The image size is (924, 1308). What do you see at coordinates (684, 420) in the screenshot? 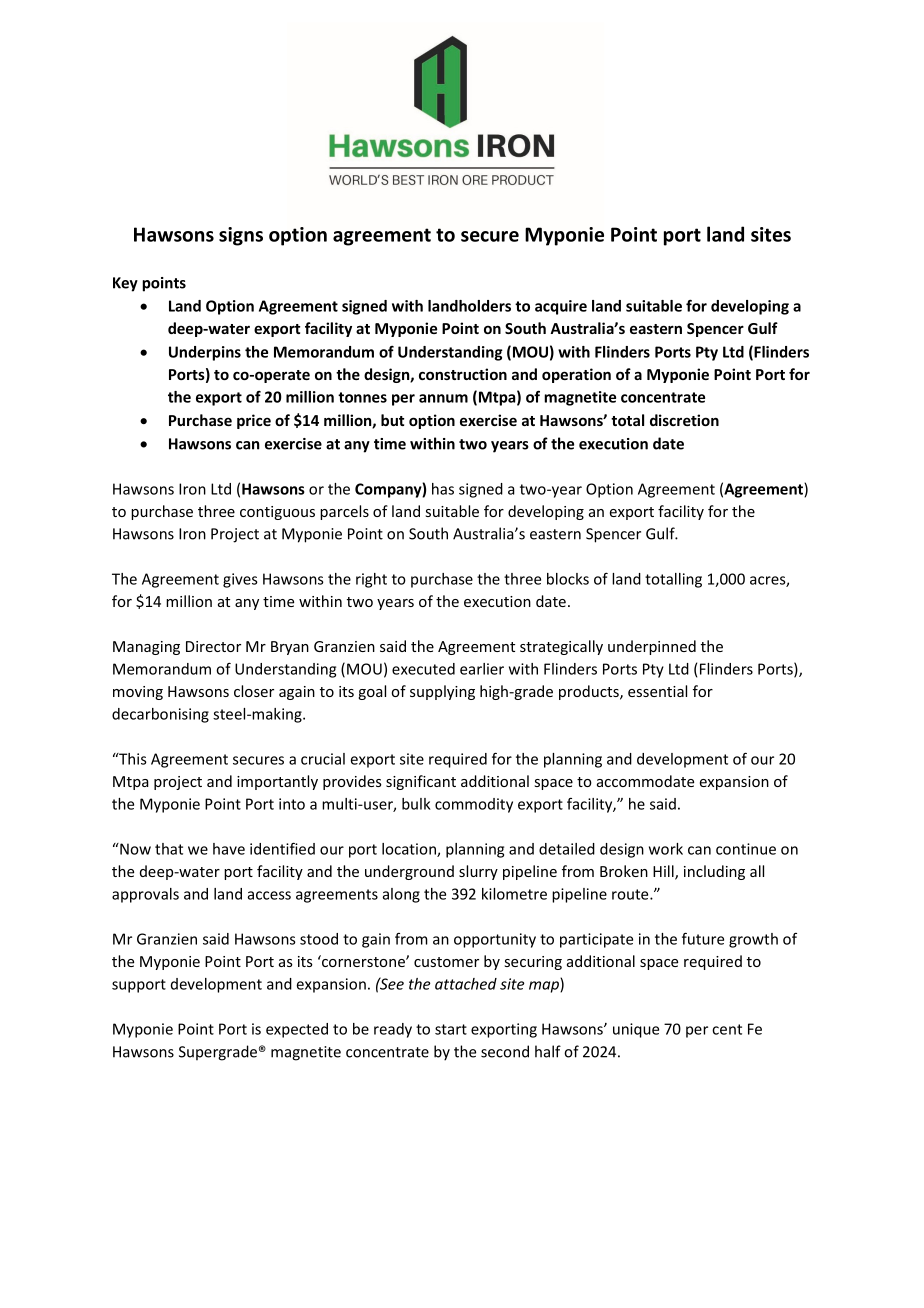
I see `discretion` at bounding box center [684, 420].
